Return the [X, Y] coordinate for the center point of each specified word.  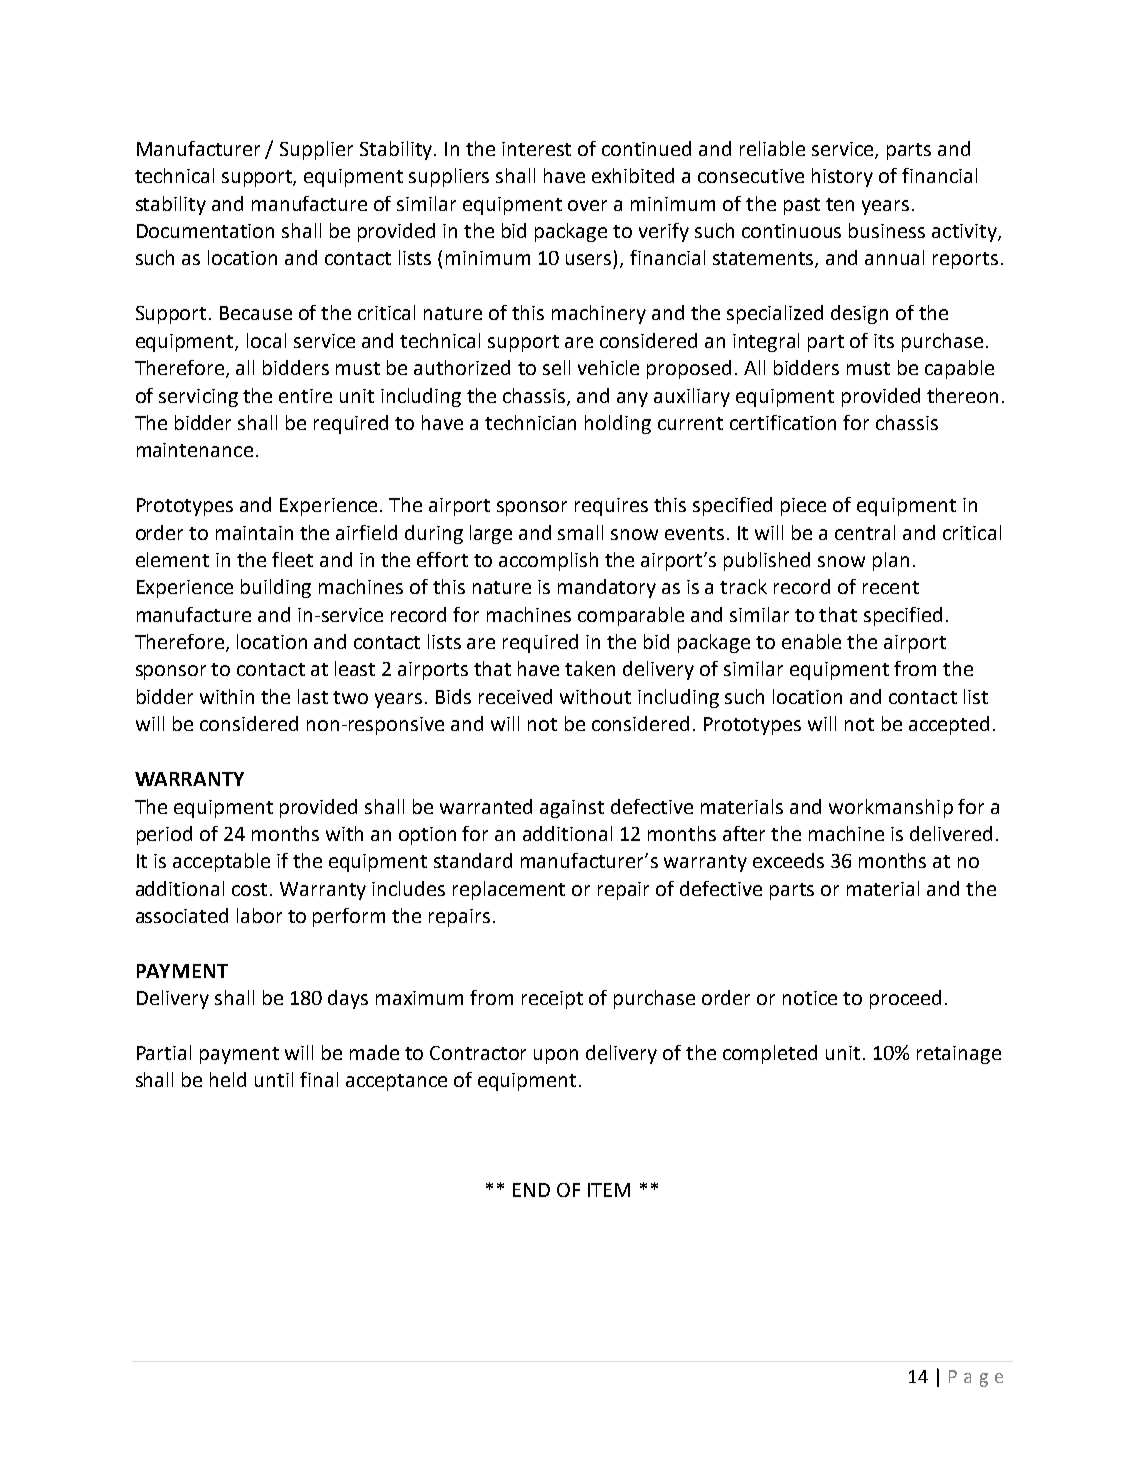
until [274, 1079]
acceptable [221, 862]
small [580, 532]
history [842, 177]
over [587, 205]
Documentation [205, 231]
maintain [254, 533]
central [865, 532]
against [572, 809]
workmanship [891, 808]
